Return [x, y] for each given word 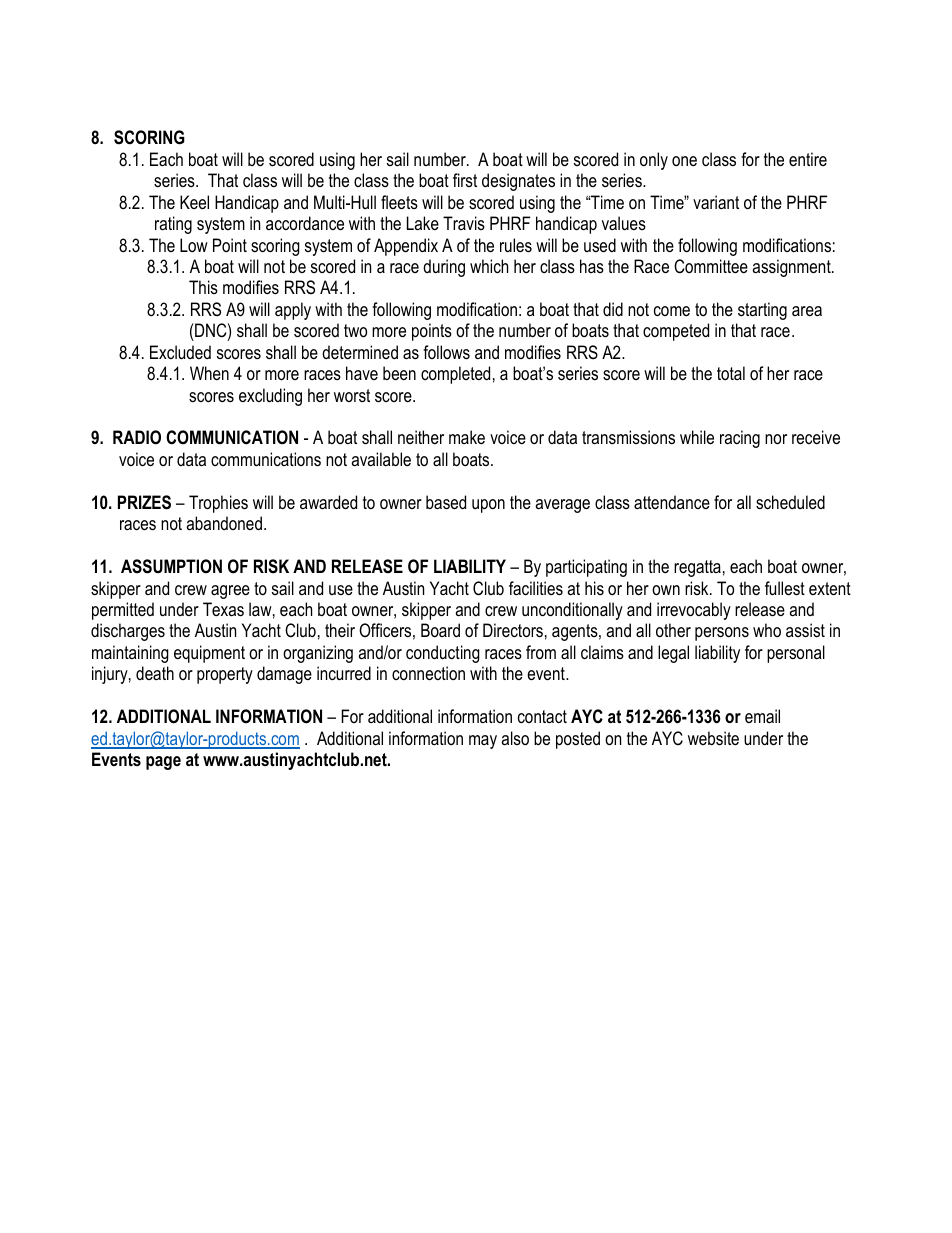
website [713, 738]
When [209, 373]
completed [455, 375]
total [731, 373]
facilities [536, 588]
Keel [194, 202]
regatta [697, 568]
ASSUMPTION [171, 566]
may [483, 742]
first [465, 180]
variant [716, 202]
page [163, 763]
